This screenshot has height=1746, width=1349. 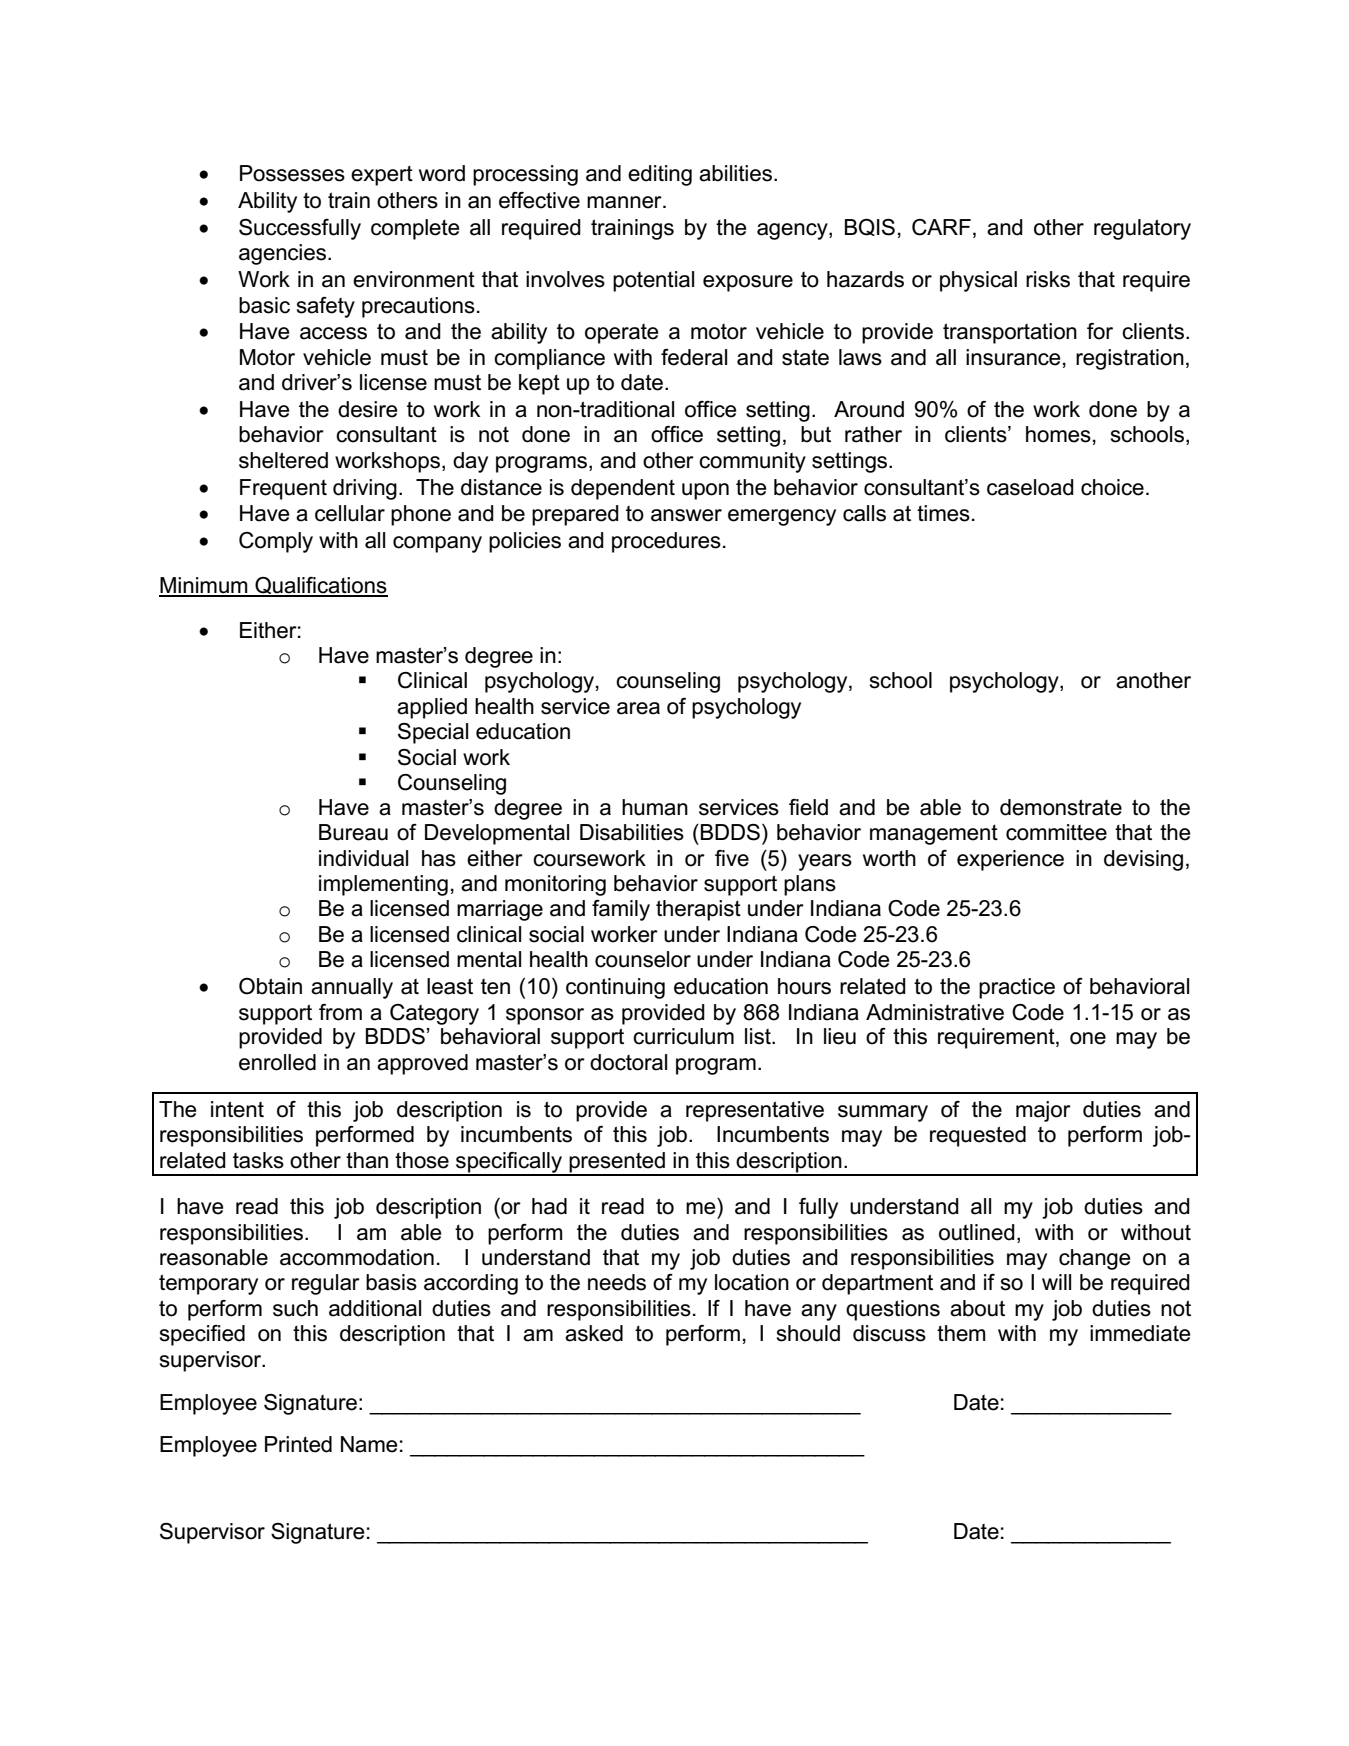 What do you see at coordinates (1017, 988) in the screenshot?
I see `practice` at bounding box center [1017, 988].
